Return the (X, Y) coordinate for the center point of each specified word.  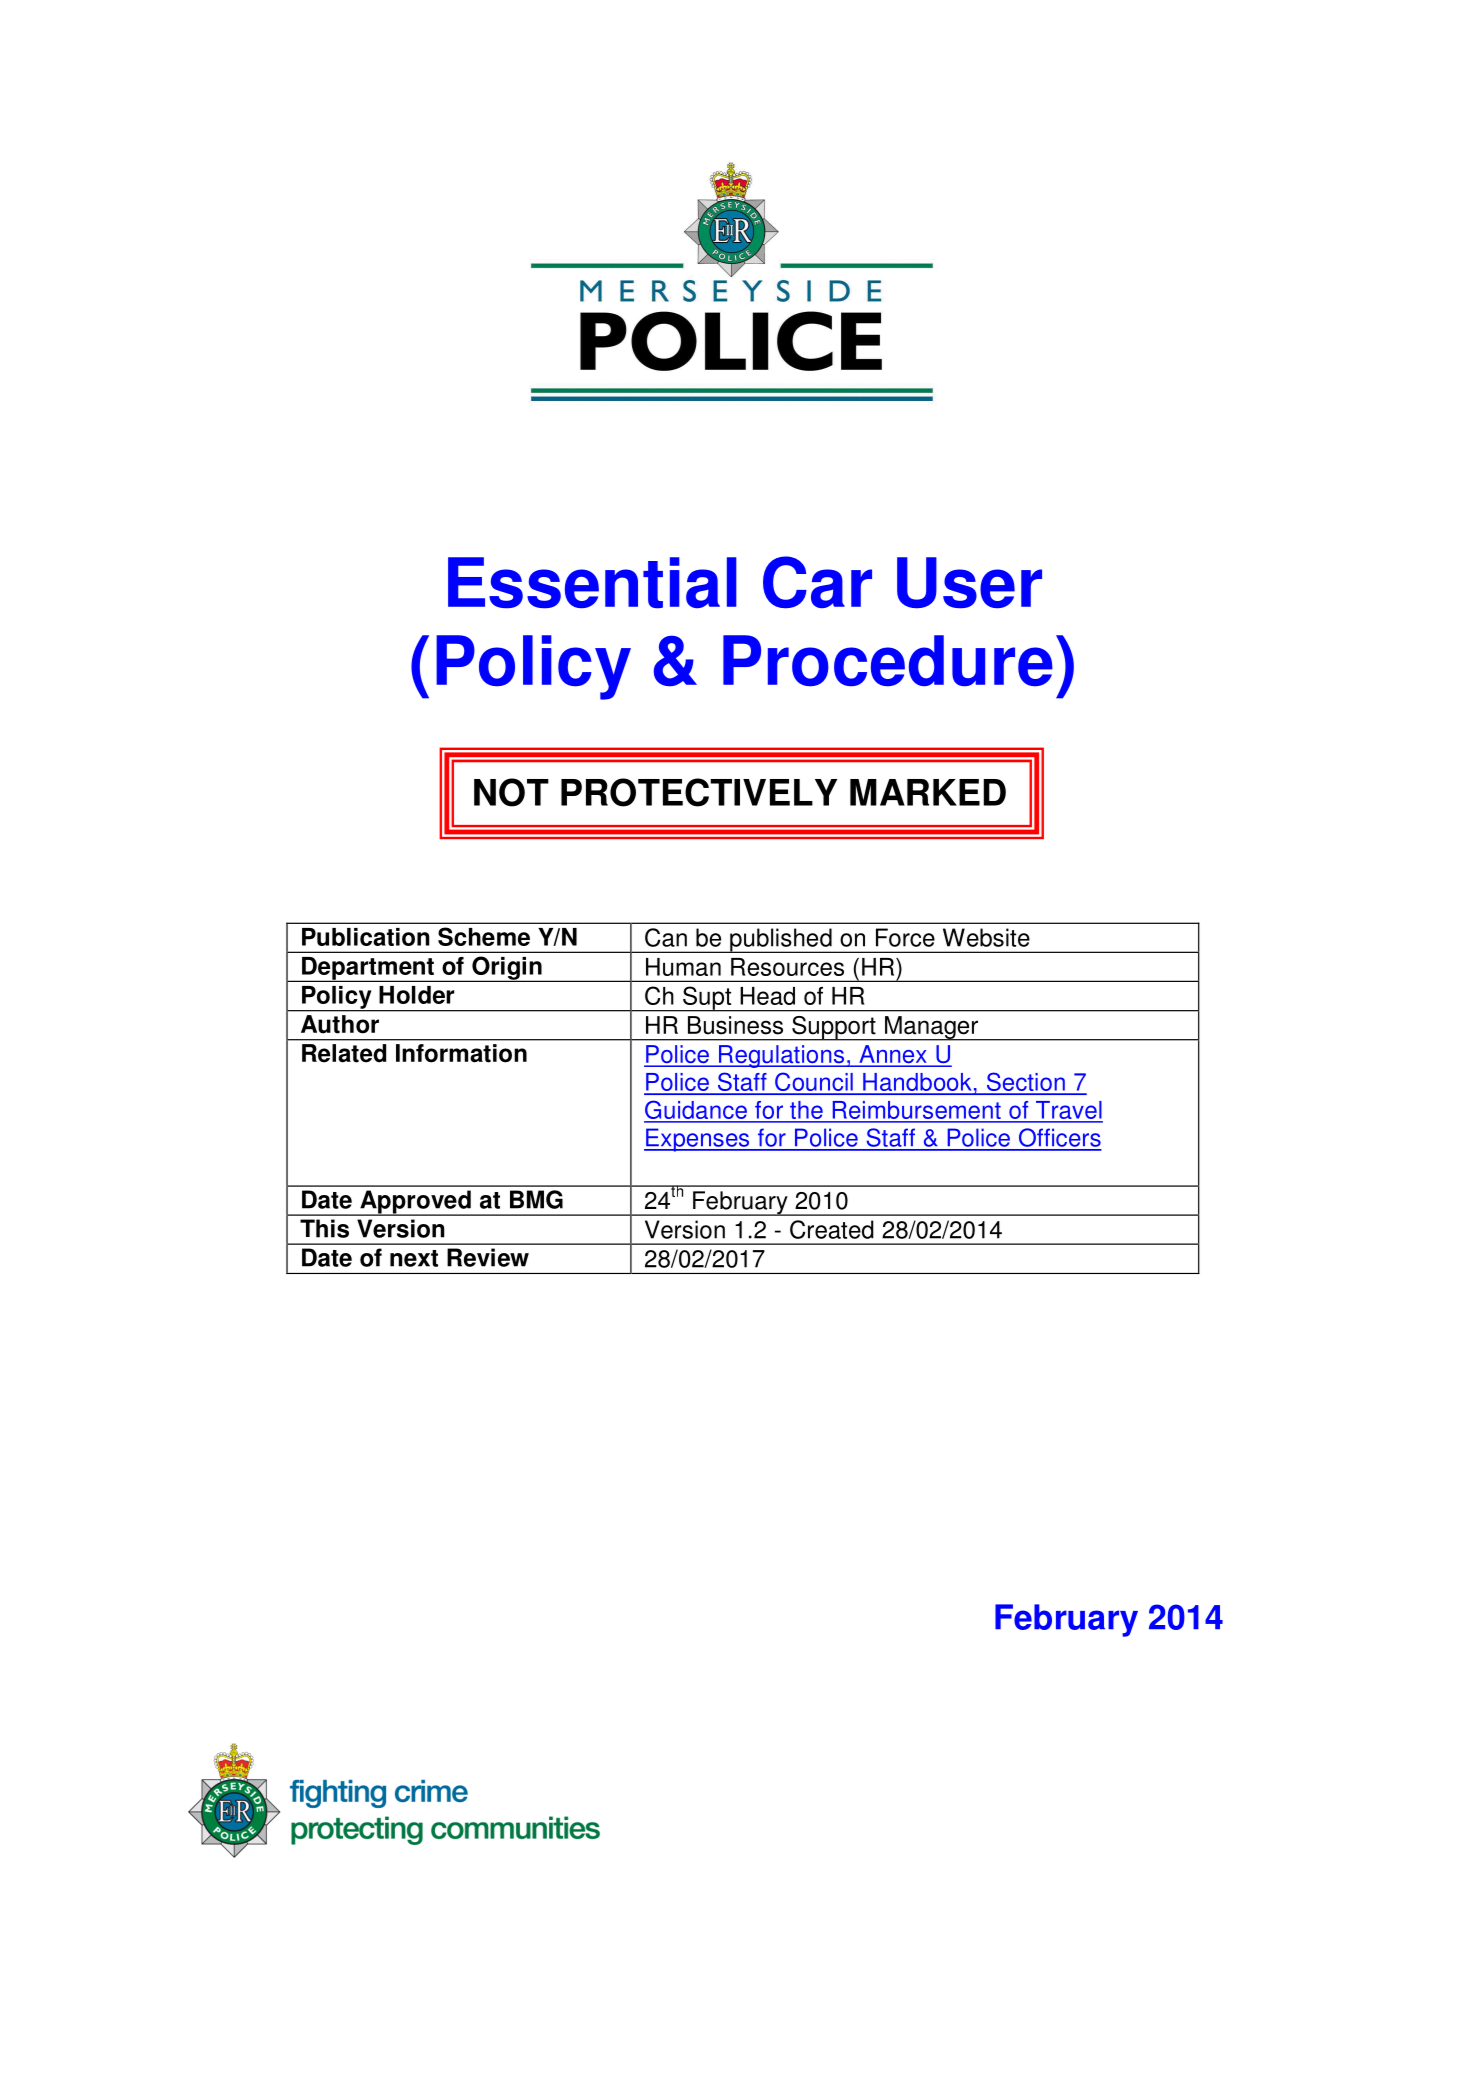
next (414, 1258)
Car (817, 582)
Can (666, 937)
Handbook (917, 1083)
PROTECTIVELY (699, 792)
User (969, 583)
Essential (592, 583)
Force (905, 937)
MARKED (928, 792)
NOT (511, 792)
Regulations (781, 1056)
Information (461, 1053)
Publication (366, 937)
